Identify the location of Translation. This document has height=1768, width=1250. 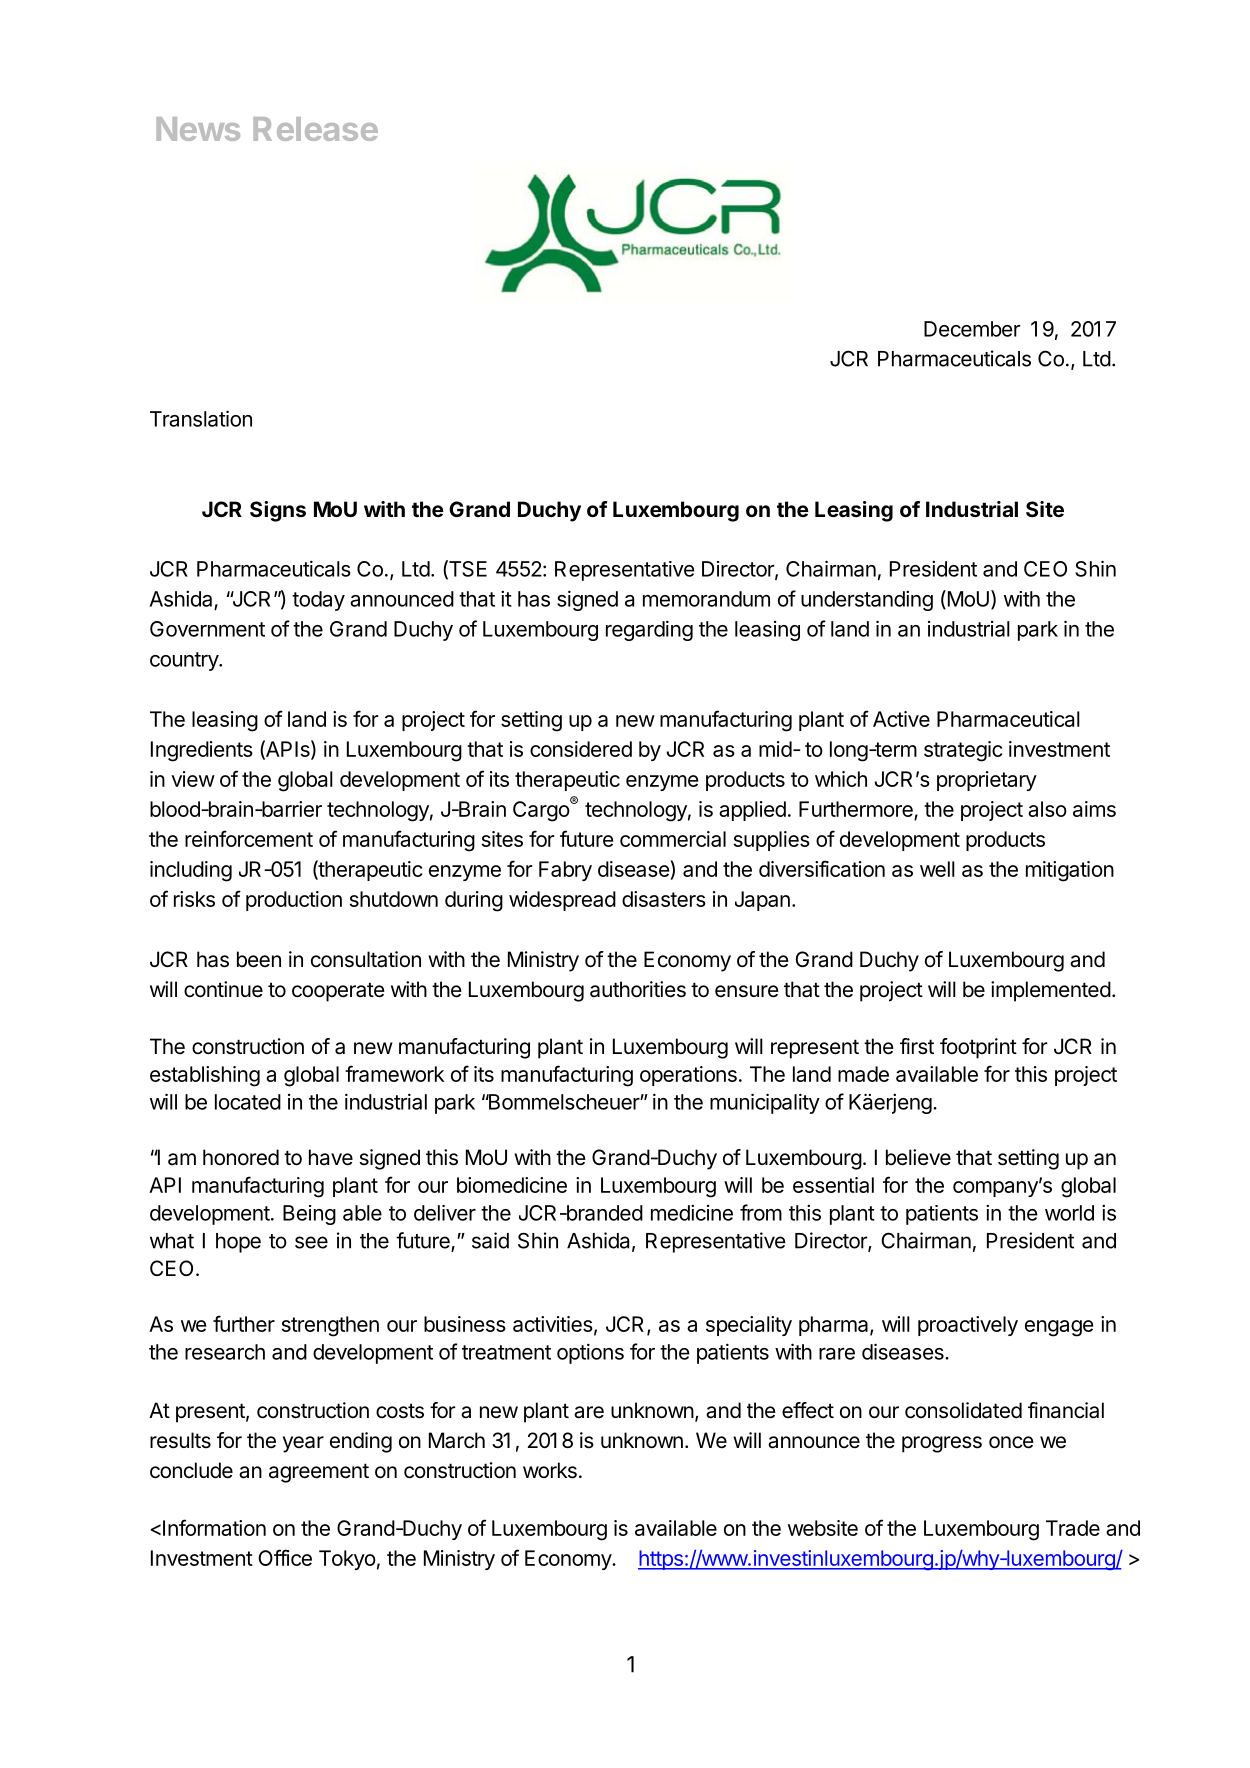
(201, 418).
